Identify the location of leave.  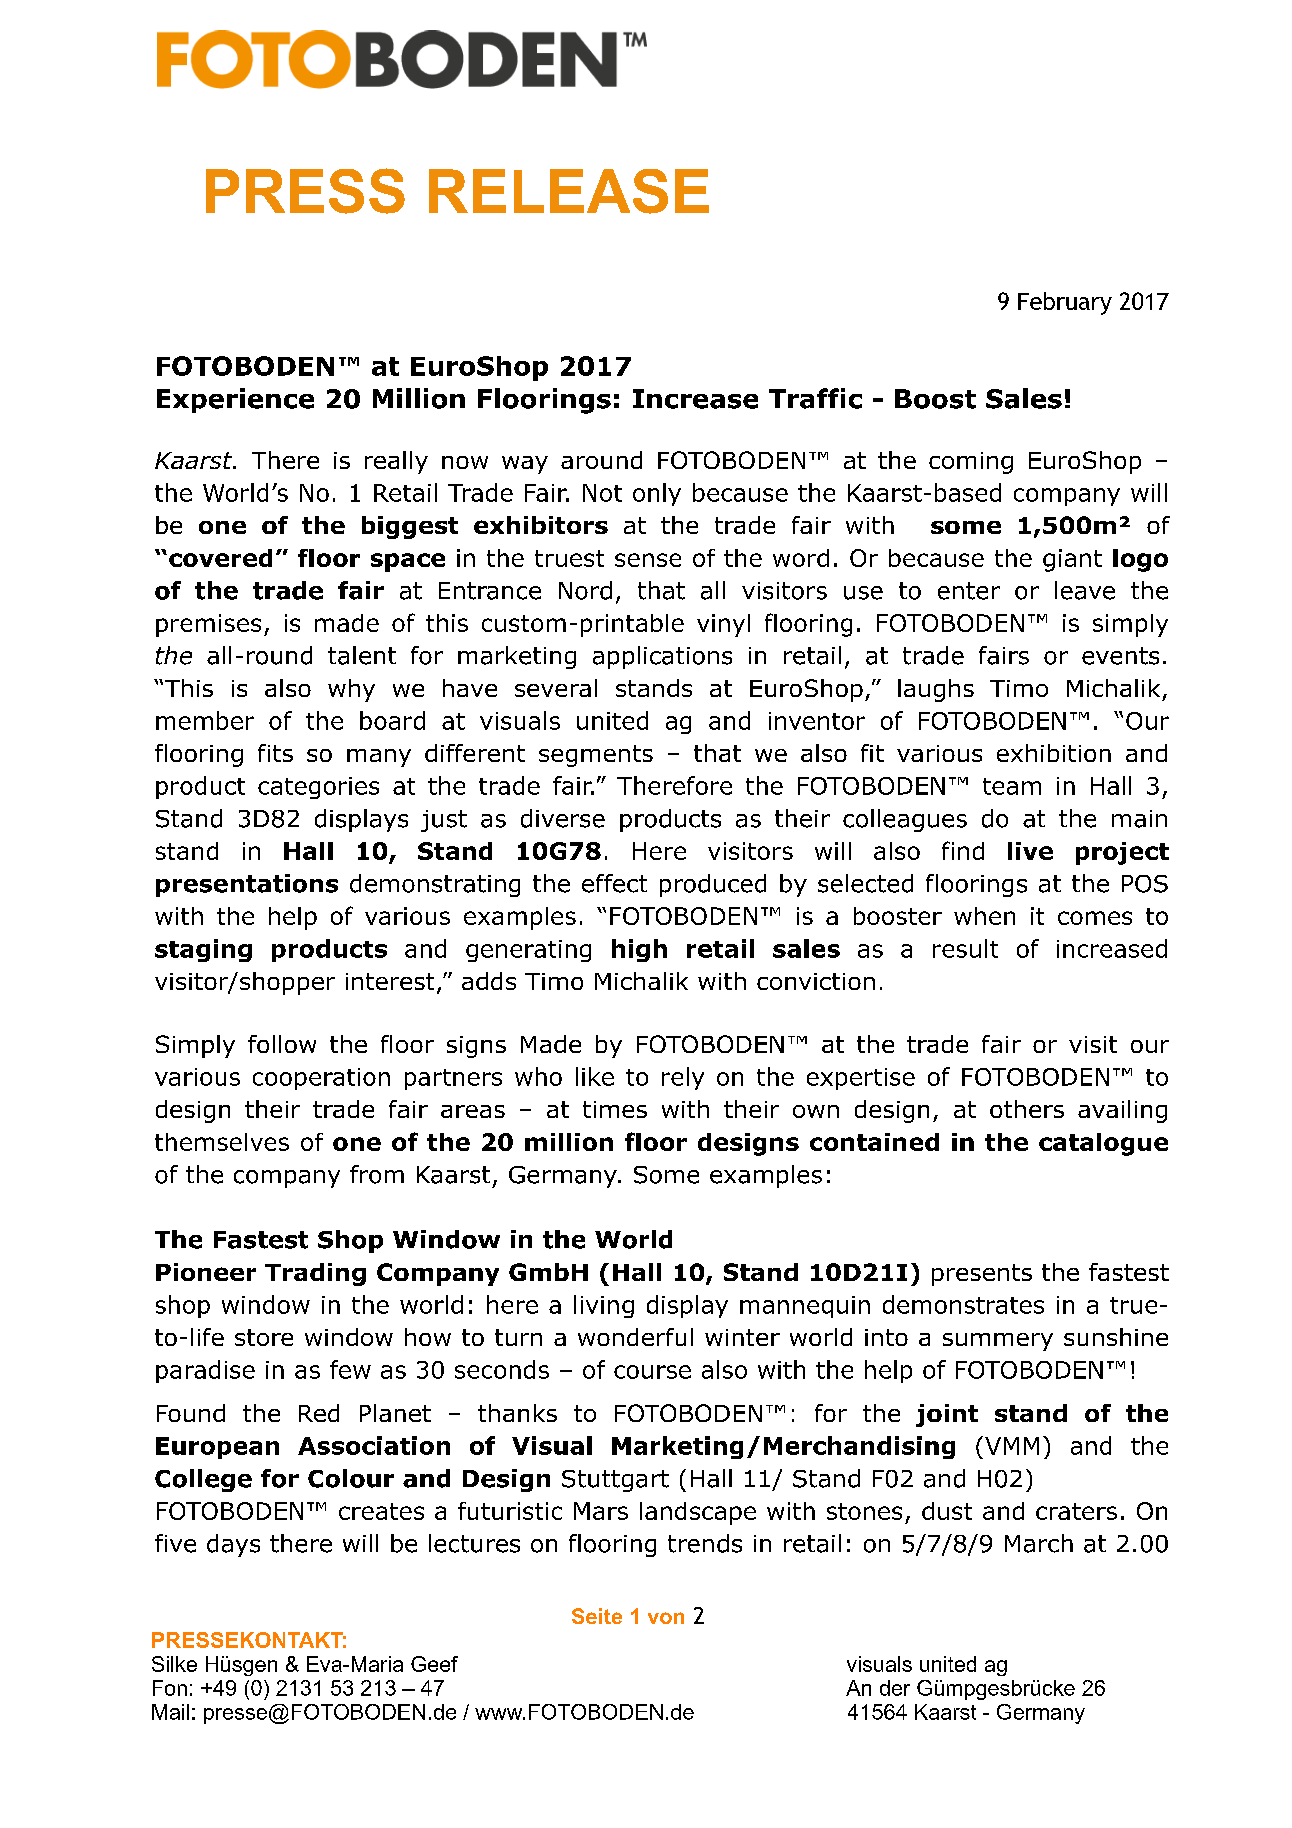
(1085, 590).
